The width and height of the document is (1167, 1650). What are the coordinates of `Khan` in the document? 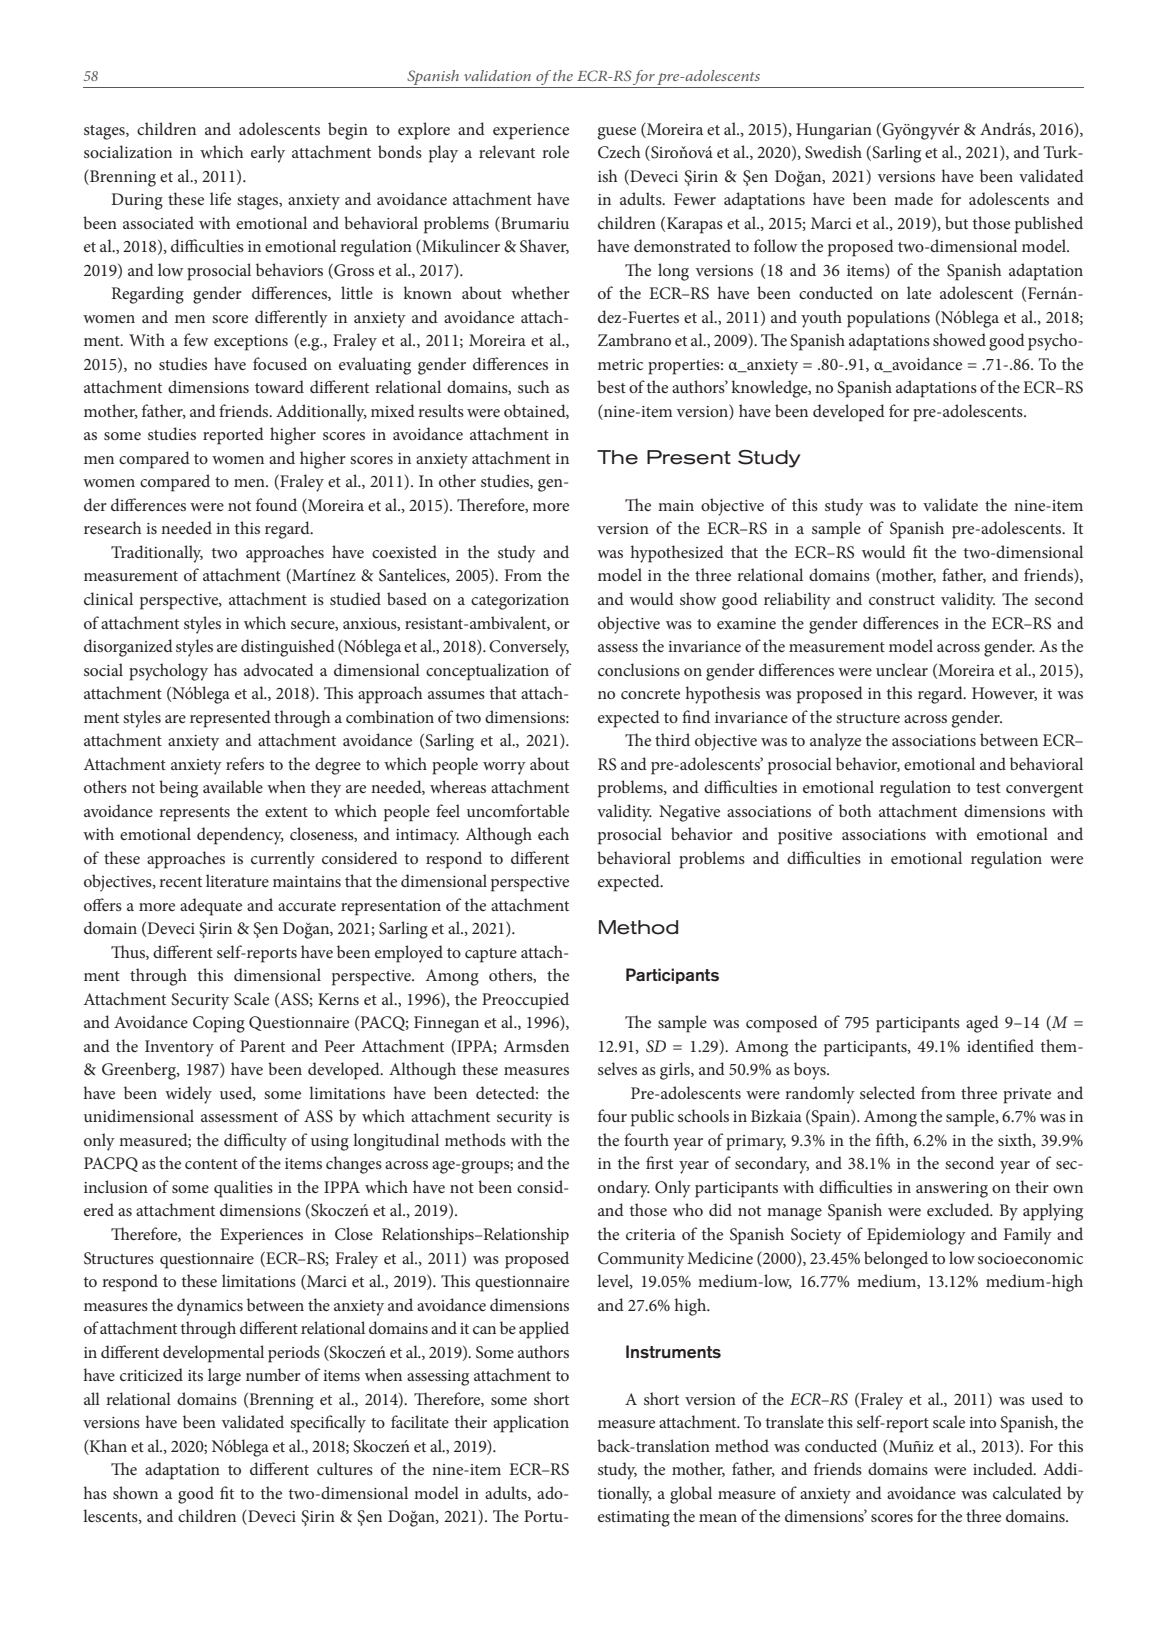 It's located at (107, 1445).
